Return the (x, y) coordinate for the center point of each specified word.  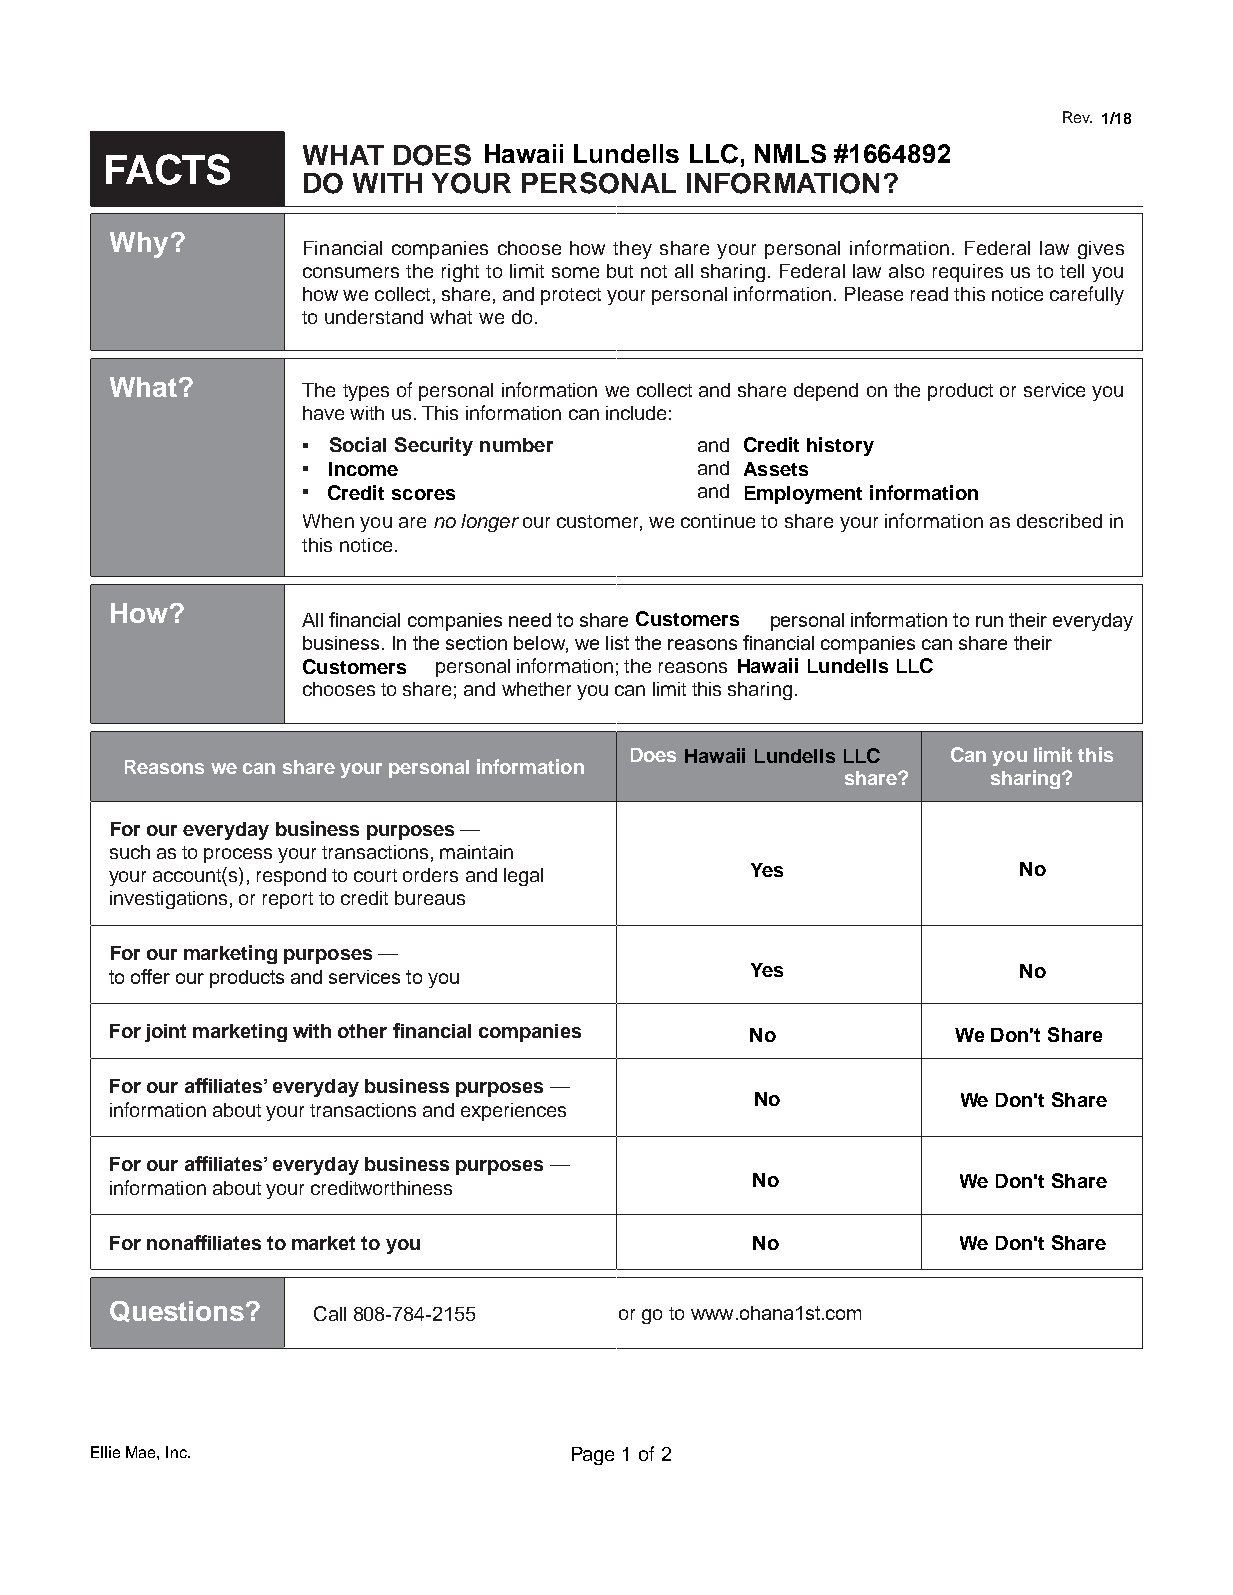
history (840, 446)
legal (523, 877)
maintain (476, 852)
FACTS (168, 169)
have (323, 413)
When (328, 521)
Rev (1077, 117)
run (989, 621)
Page (593, 1456)
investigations (168, 900)
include (636, 413)
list (617, 643)
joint (165, 1033)
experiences (513, 1112)
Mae (142, 1452)
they (632, 250)
